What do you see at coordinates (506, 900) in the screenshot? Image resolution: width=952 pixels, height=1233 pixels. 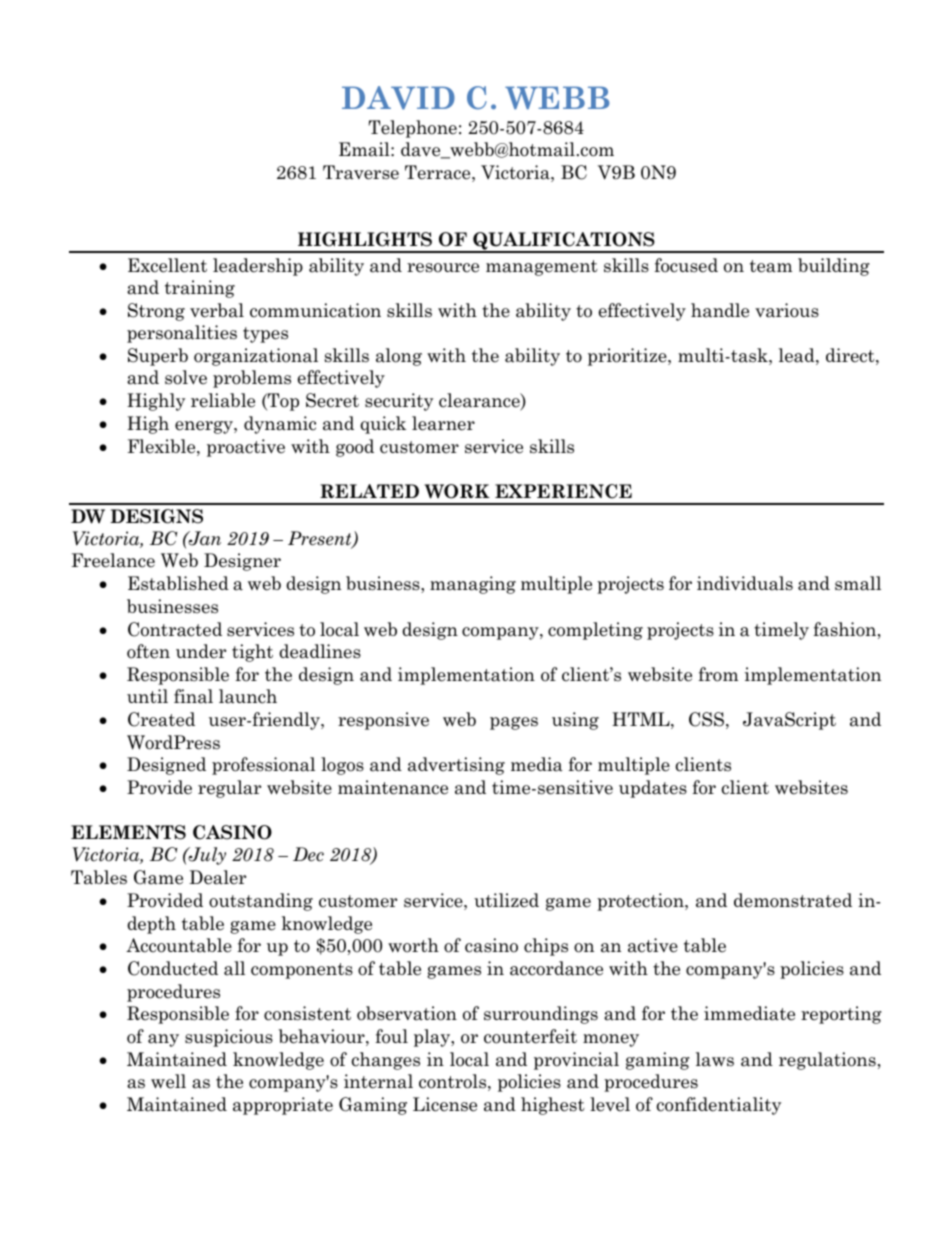 I see `utilized` at bounding box center [506, 900].
